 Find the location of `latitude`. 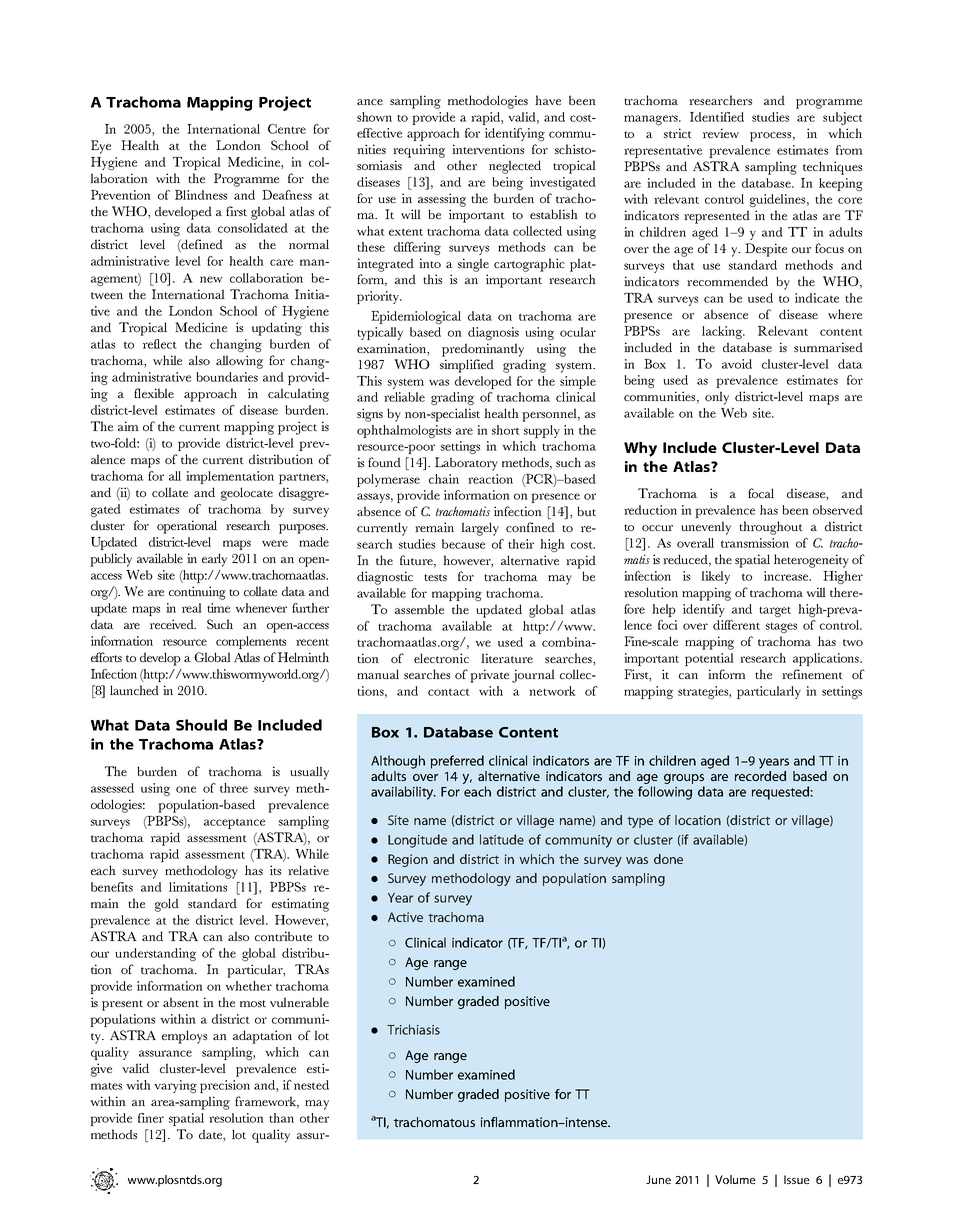

latitude is located at coordinates (502, 839).
